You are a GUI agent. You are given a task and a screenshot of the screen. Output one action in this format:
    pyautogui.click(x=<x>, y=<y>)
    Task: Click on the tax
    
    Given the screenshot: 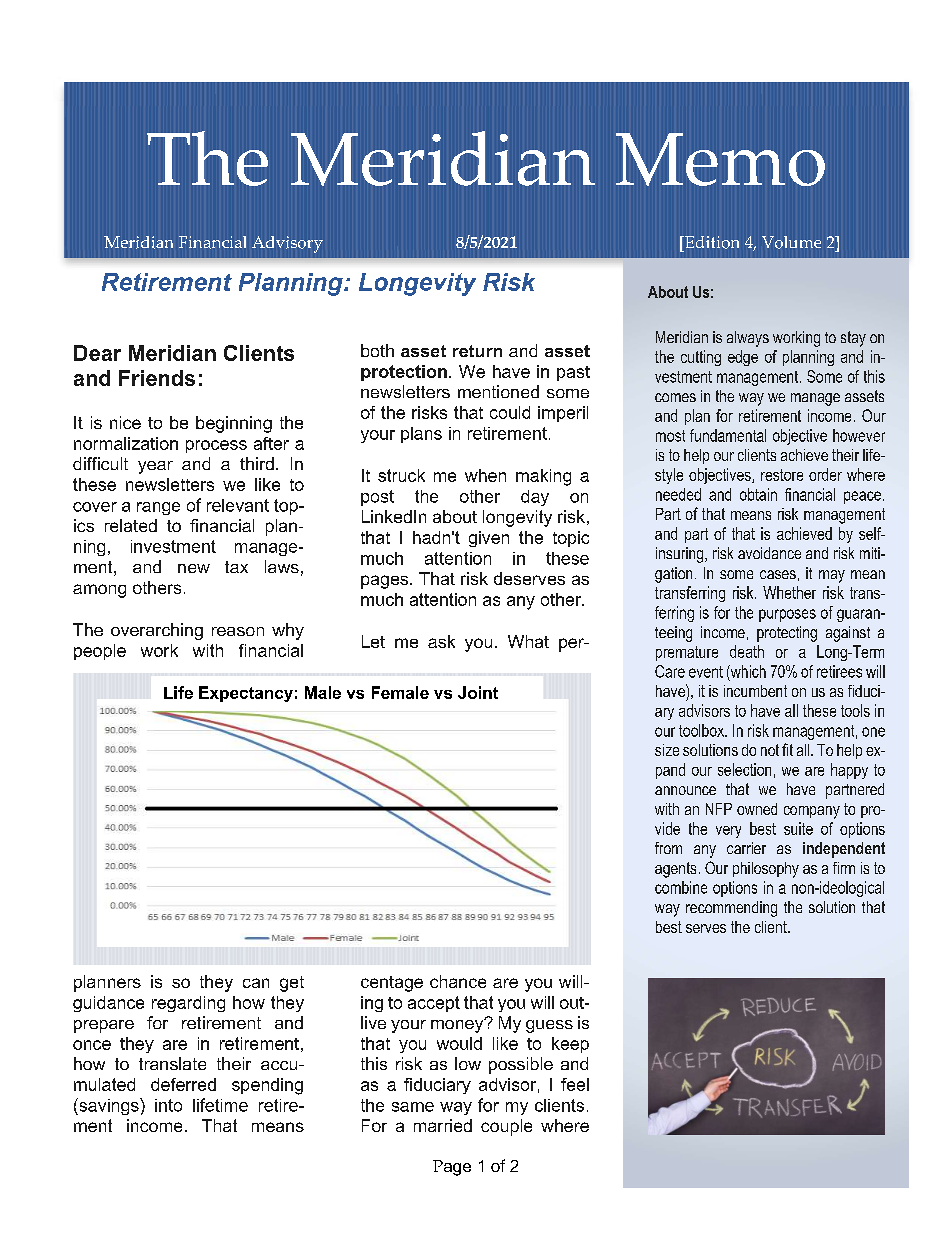 What is the action you would take?
    pyautogui.click(x=236, y=567)
